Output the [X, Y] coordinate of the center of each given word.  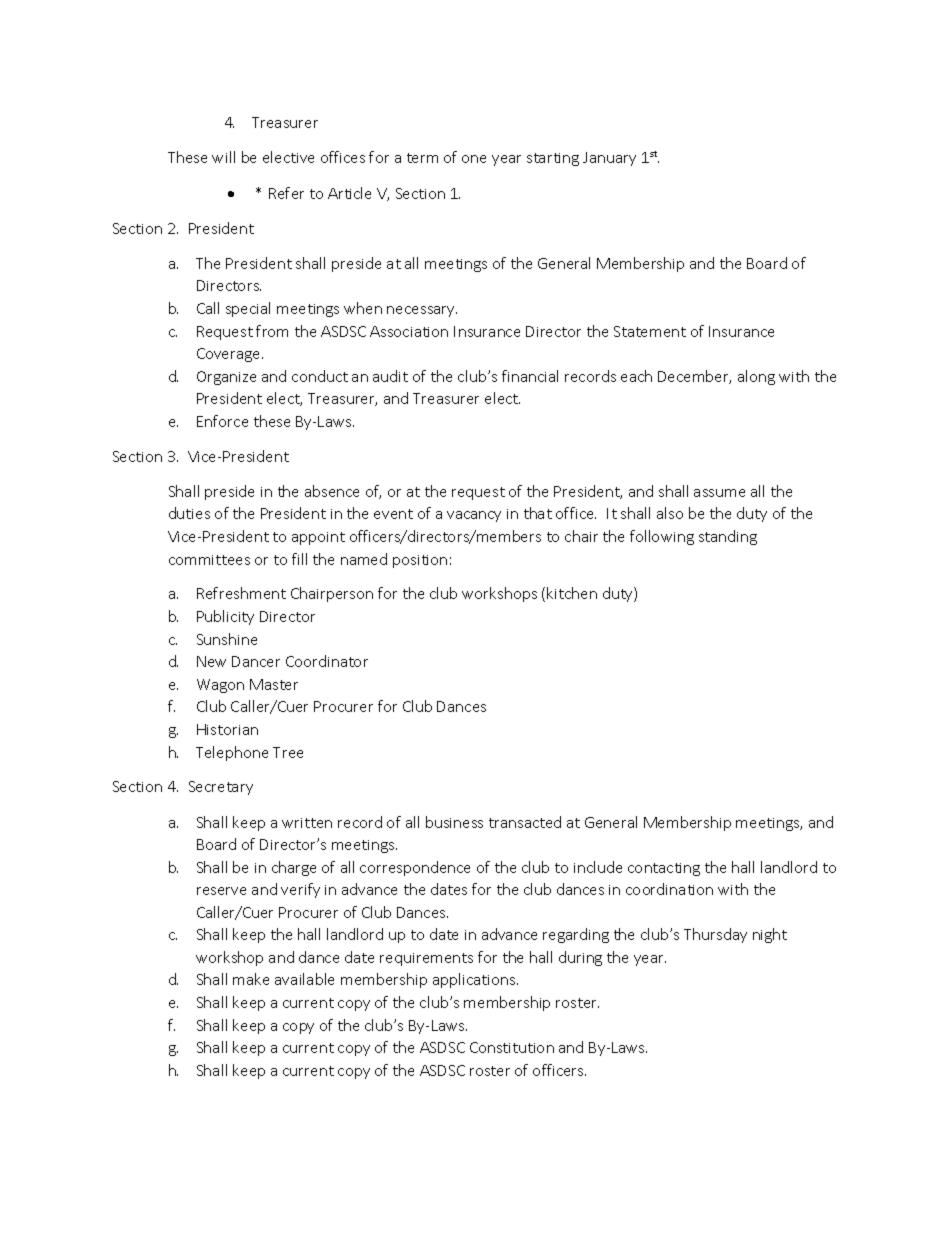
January [609, 159]
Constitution [512, 1047]
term [422, 158]
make [251, 979]
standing [728, 537]
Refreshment [241, 593]
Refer [286, 193]
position [420, 561]
